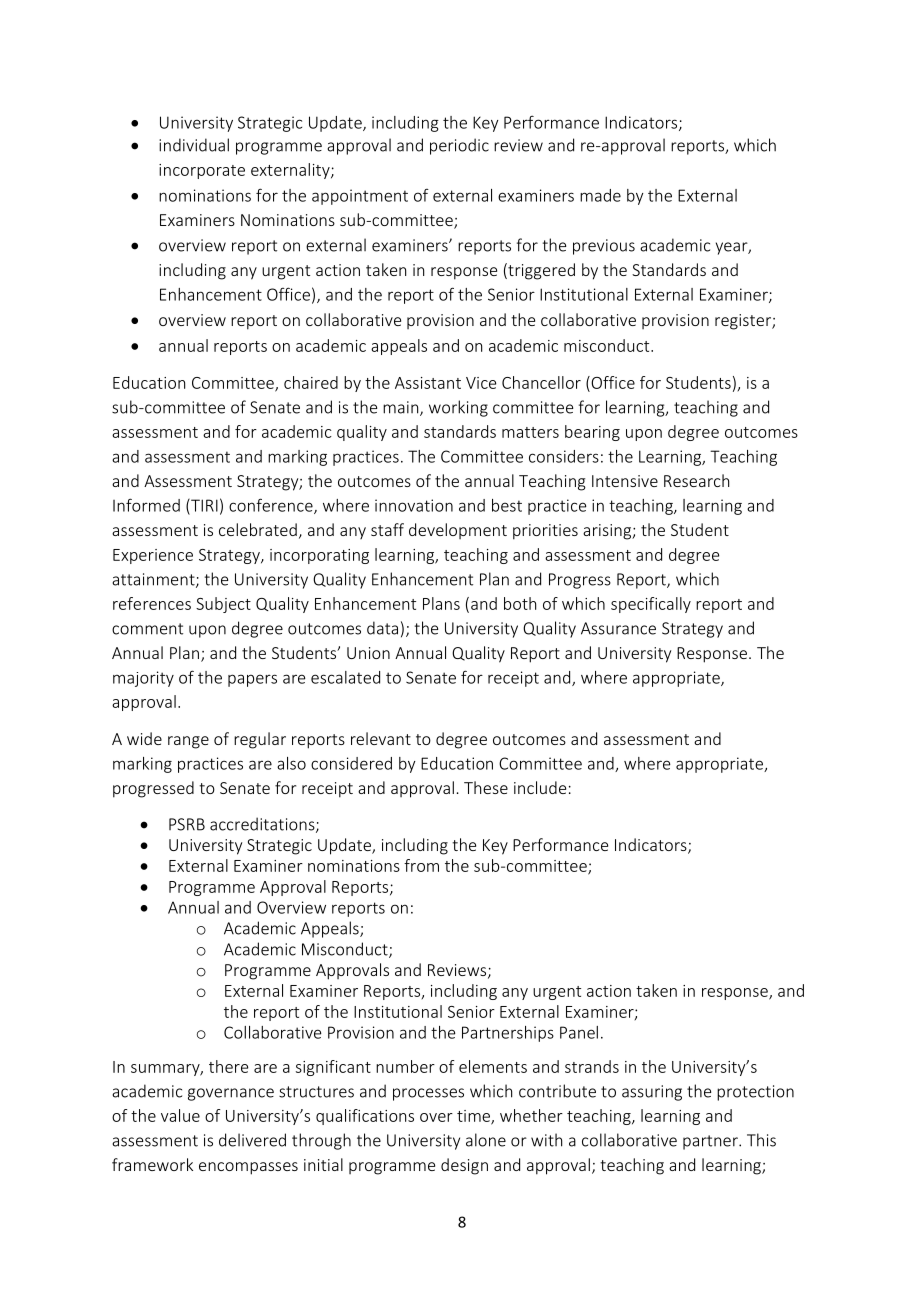 The image size is (924, 1308). What do you see at coordinates (252, 1140) in the screenshot?
I see `delivered` at bounding box center [252, 1140].
